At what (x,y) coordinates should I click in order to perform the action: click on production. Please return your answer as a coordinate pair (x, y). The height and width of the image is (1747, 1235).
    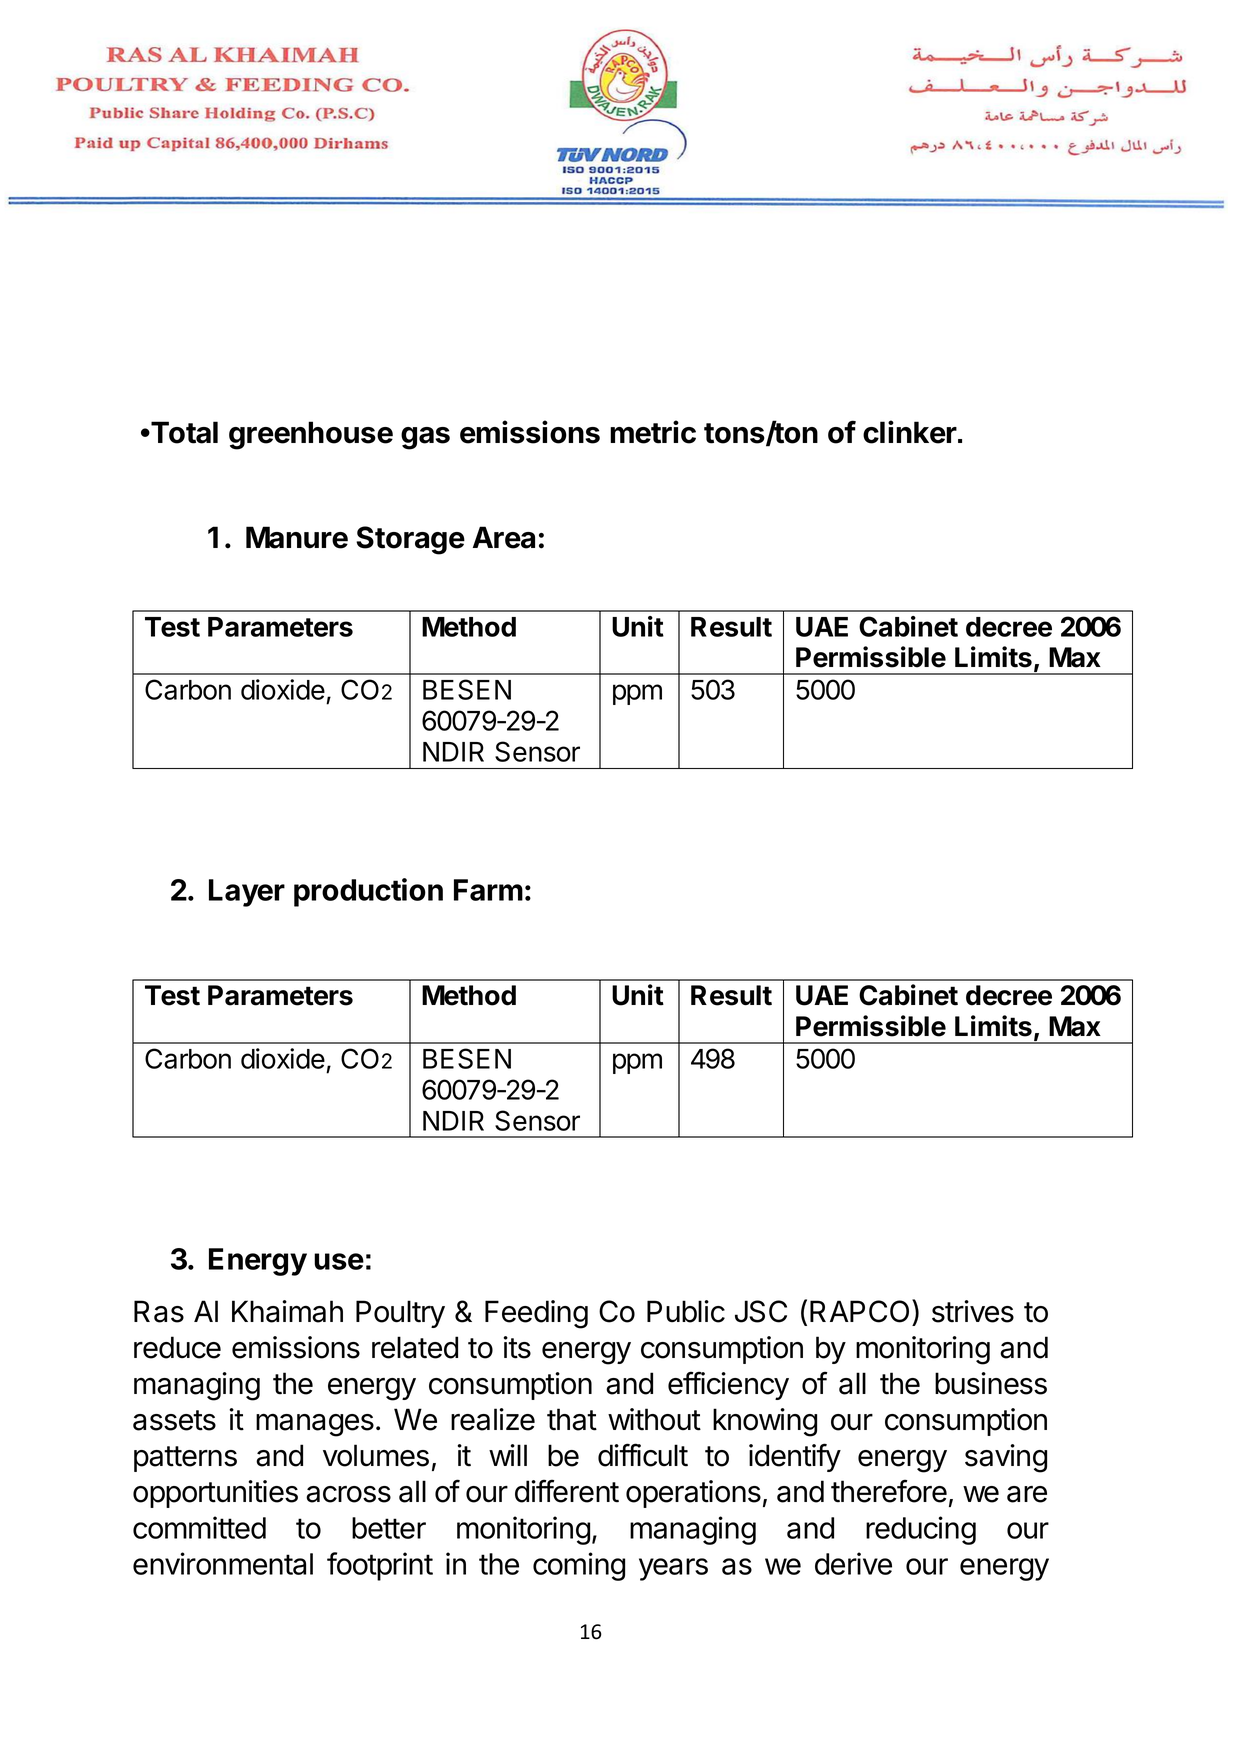
    Looking at the image, I should click on (368, 892).
